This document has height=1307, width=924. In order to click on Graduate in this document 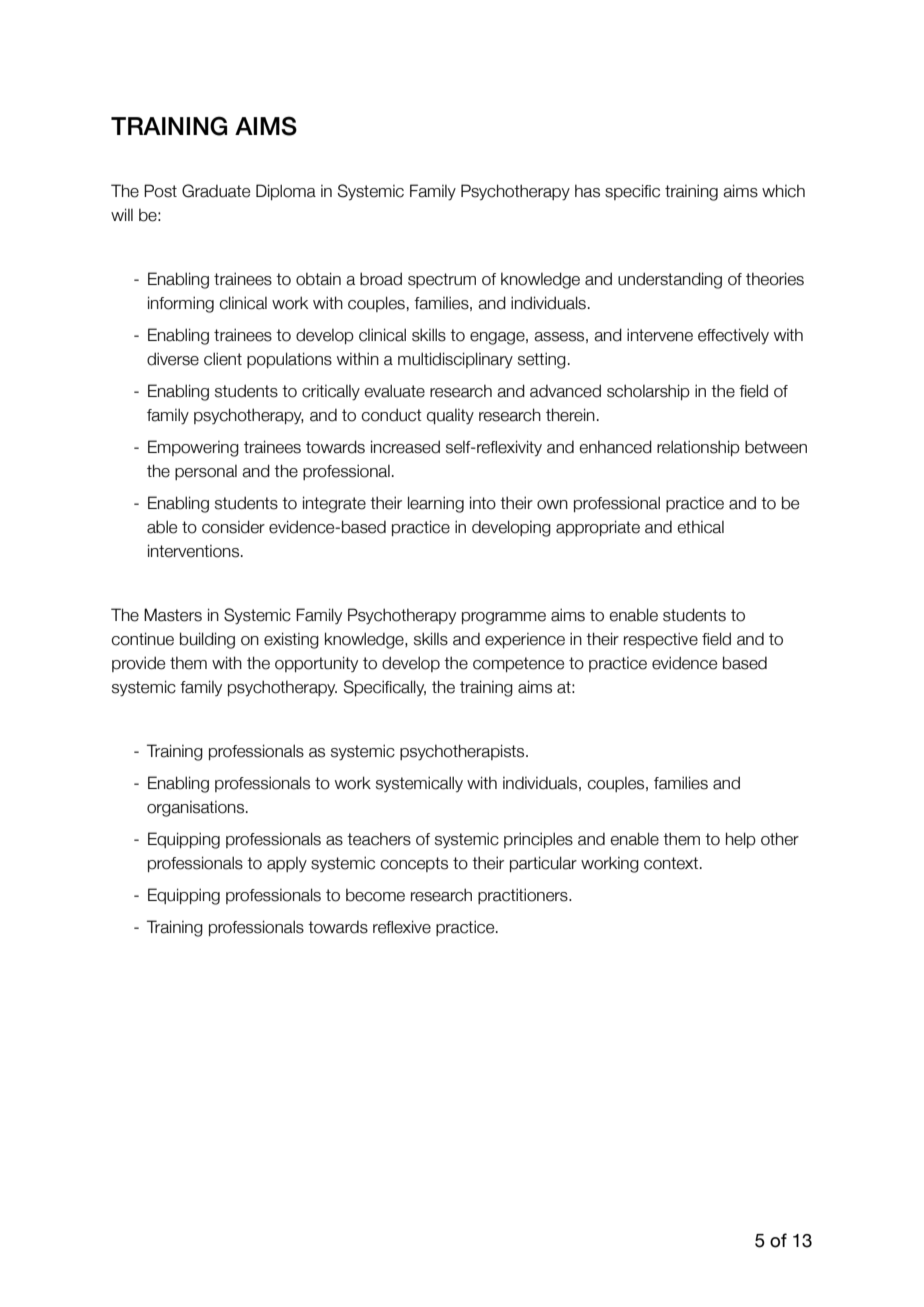, I will do `click(216, 191)`.
